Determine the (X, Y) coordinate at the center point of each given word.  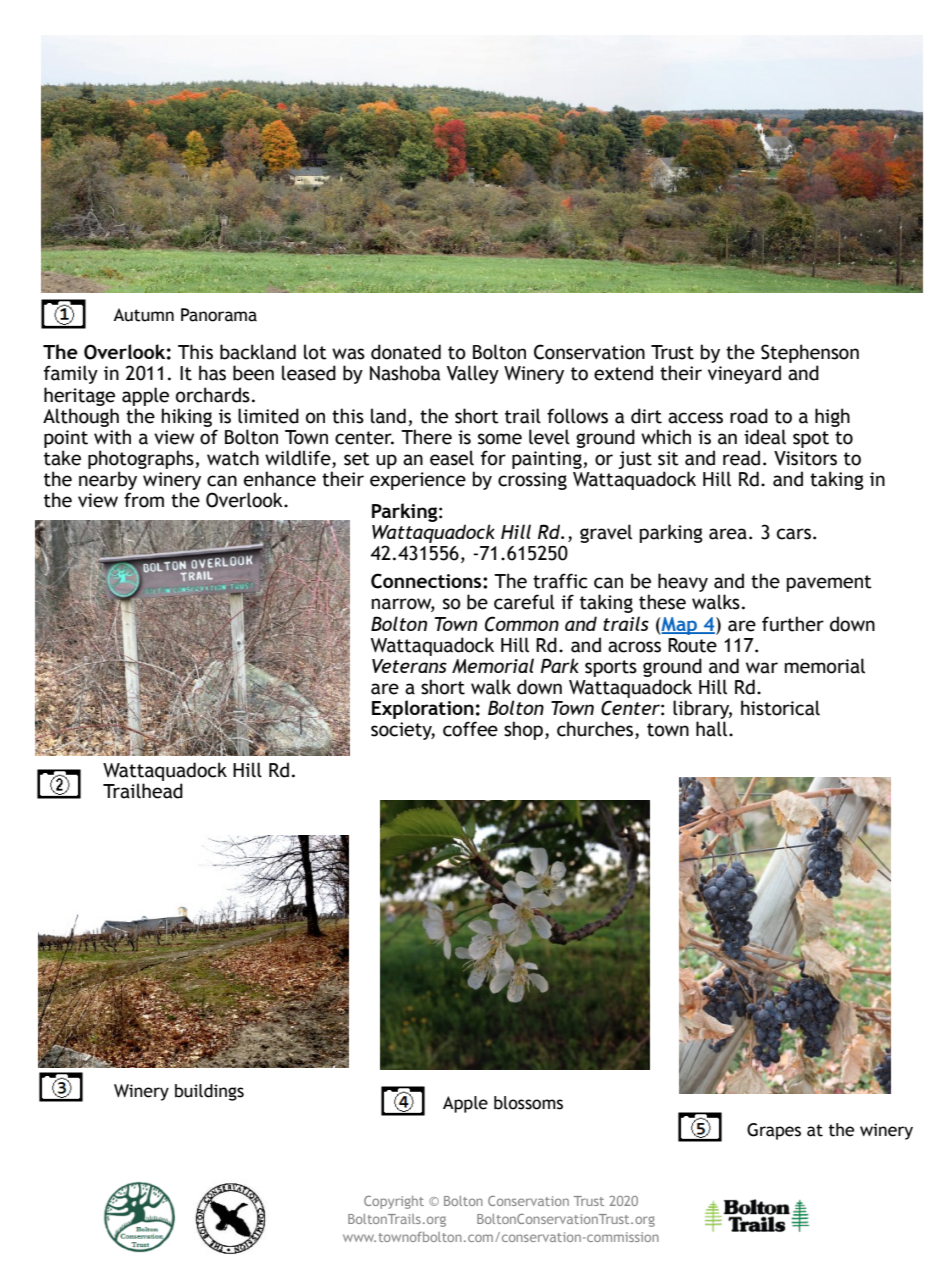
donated (406, 352)
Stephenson (810, 355)
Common (522, 624)
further (793, 624)
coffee (470, 729)
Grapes (774, 1131)
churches (596, 730)
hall (713, 729)
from (144, 500)
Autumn (143, 315)
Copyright (394, 1202)
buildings (209, 1092)
